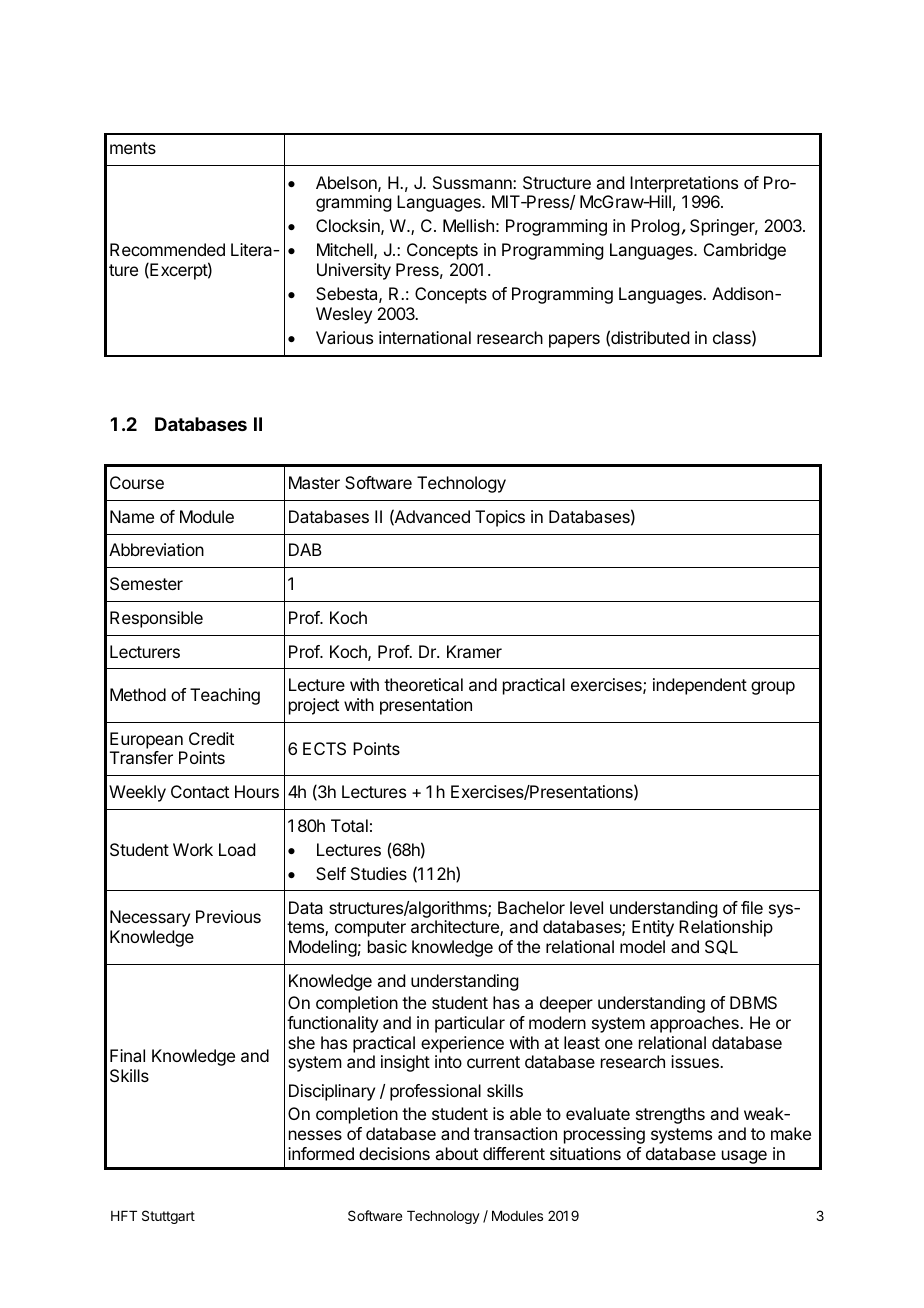 This page has width=924, height=1308. What do you see at coordinates (456, 1153) in the page?
I see `about` at bounding box center [456, 1153].
